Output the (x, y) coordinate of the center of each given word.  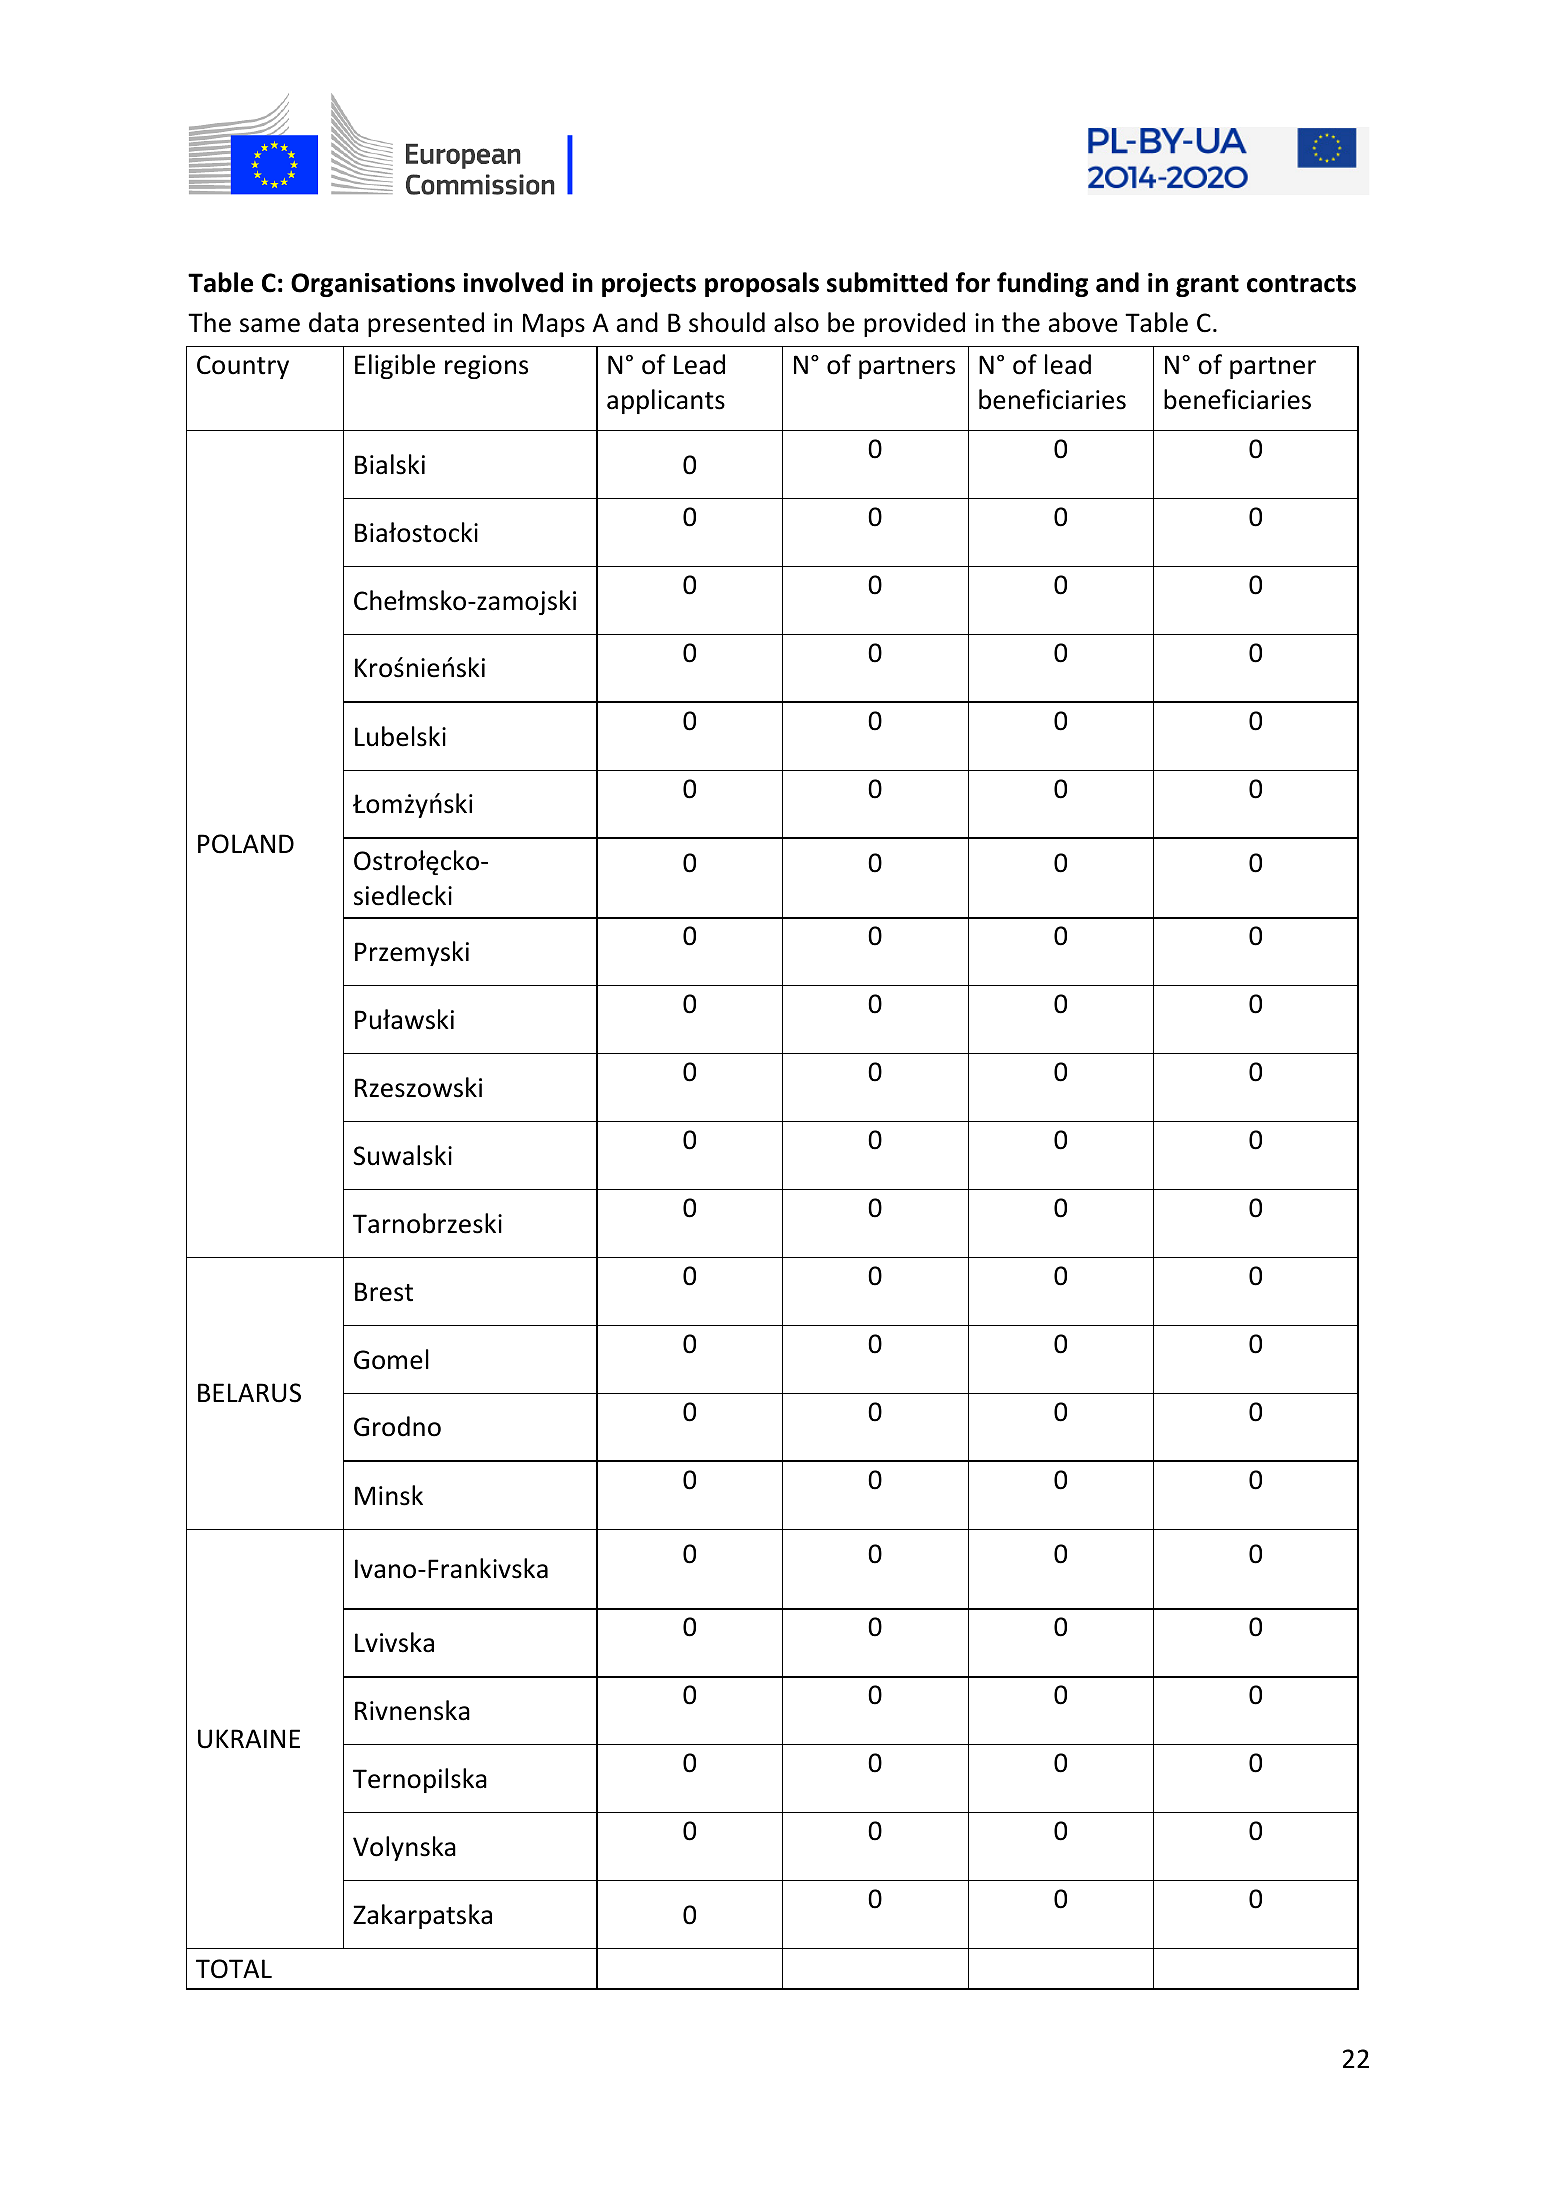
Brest (384, 1292)
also (796, 322)
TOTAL (234, 1969)
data (333, 322)
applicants (666, 401)
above (1083, 322)
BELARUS (249, 1393)
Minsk (389, 1495)
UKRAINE (249, 1739)
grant (1207, 286)
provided (914, 324)
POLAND (246, 844)
